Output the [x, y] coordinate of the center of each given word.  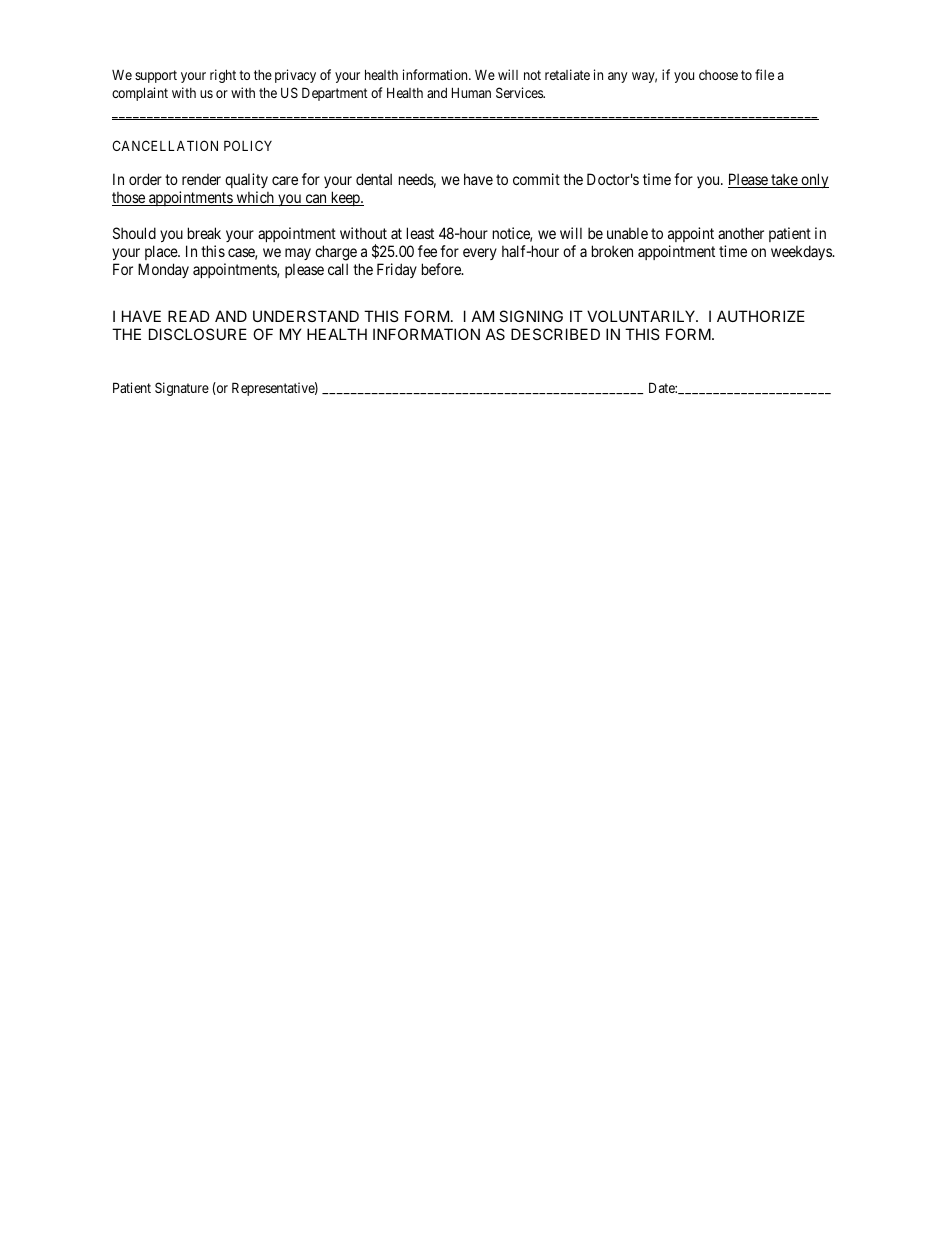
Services [520, 92]
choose [718, 75]
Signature [182, 389]
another [741, 233]
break [204, 233]
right [223, 76]
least [420, 233]
